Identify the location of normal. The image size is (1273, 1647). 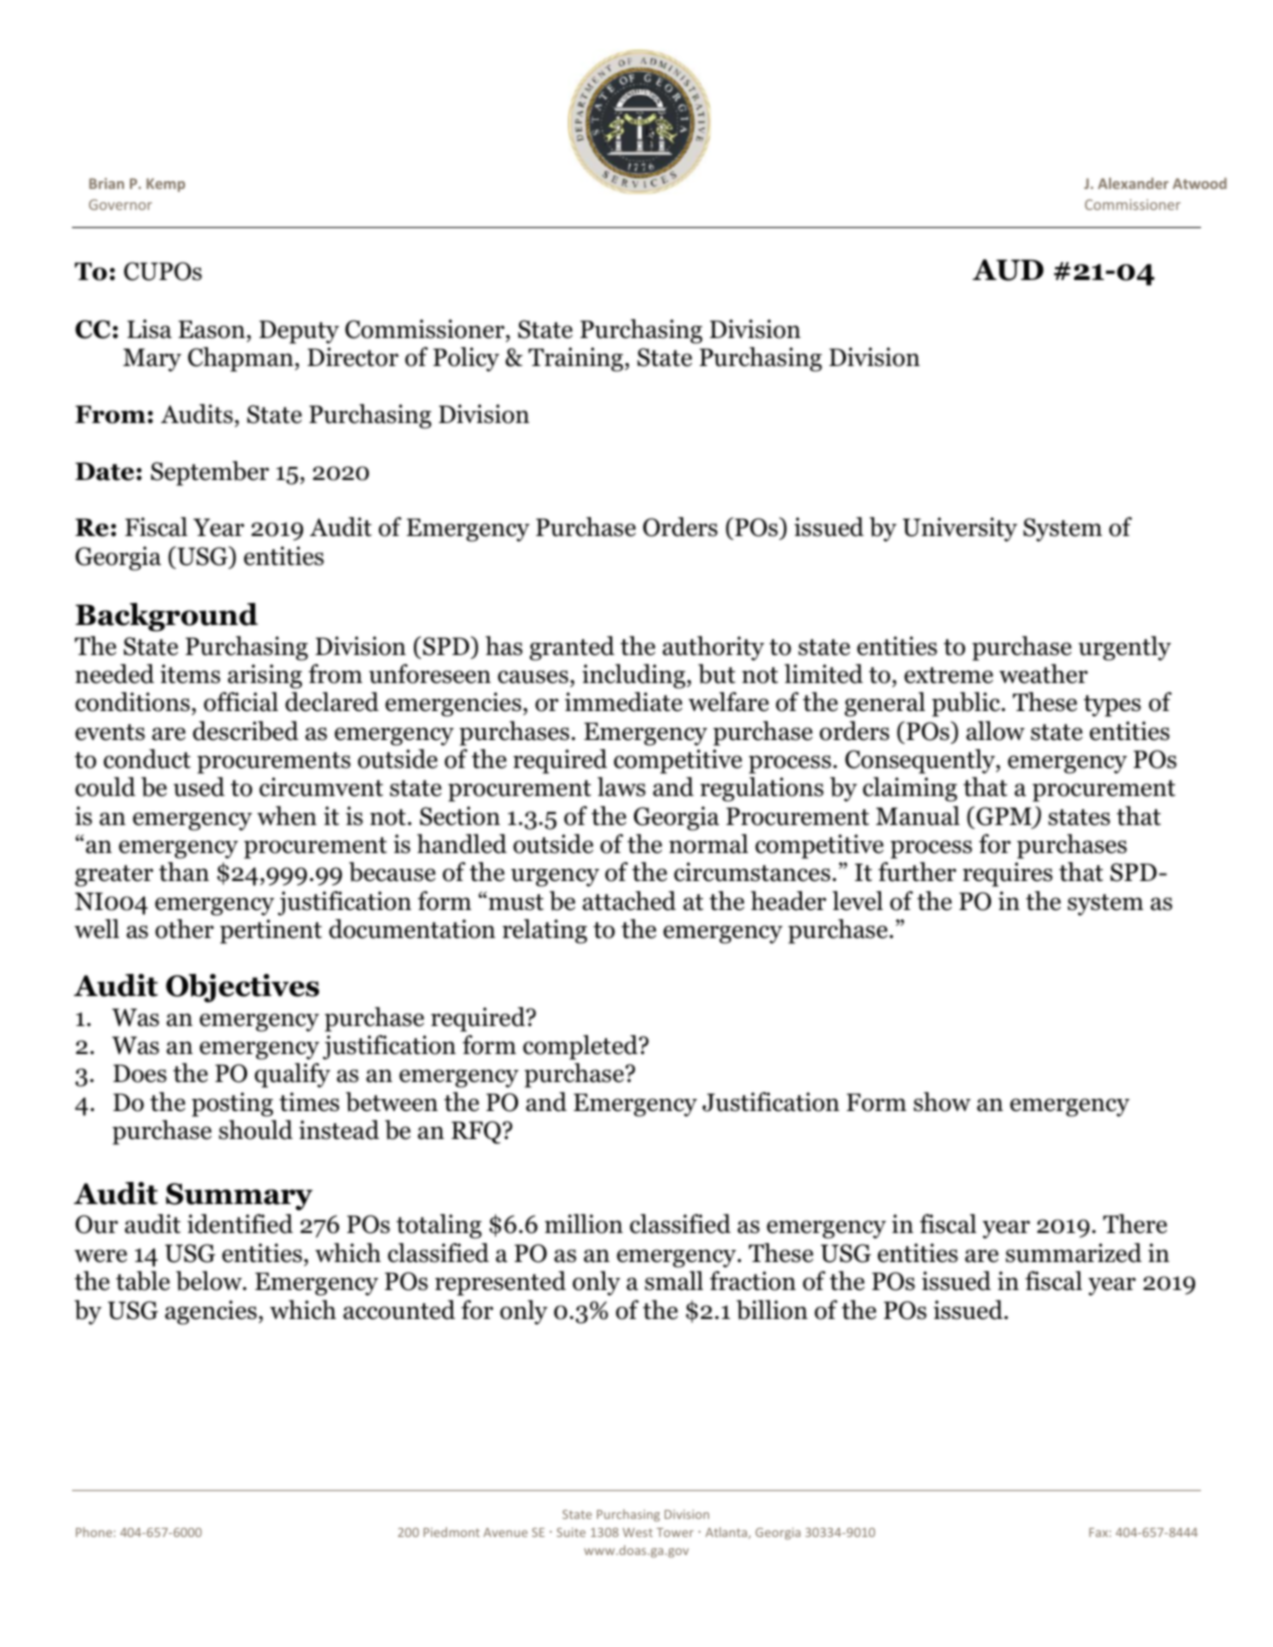
(708, 844).
